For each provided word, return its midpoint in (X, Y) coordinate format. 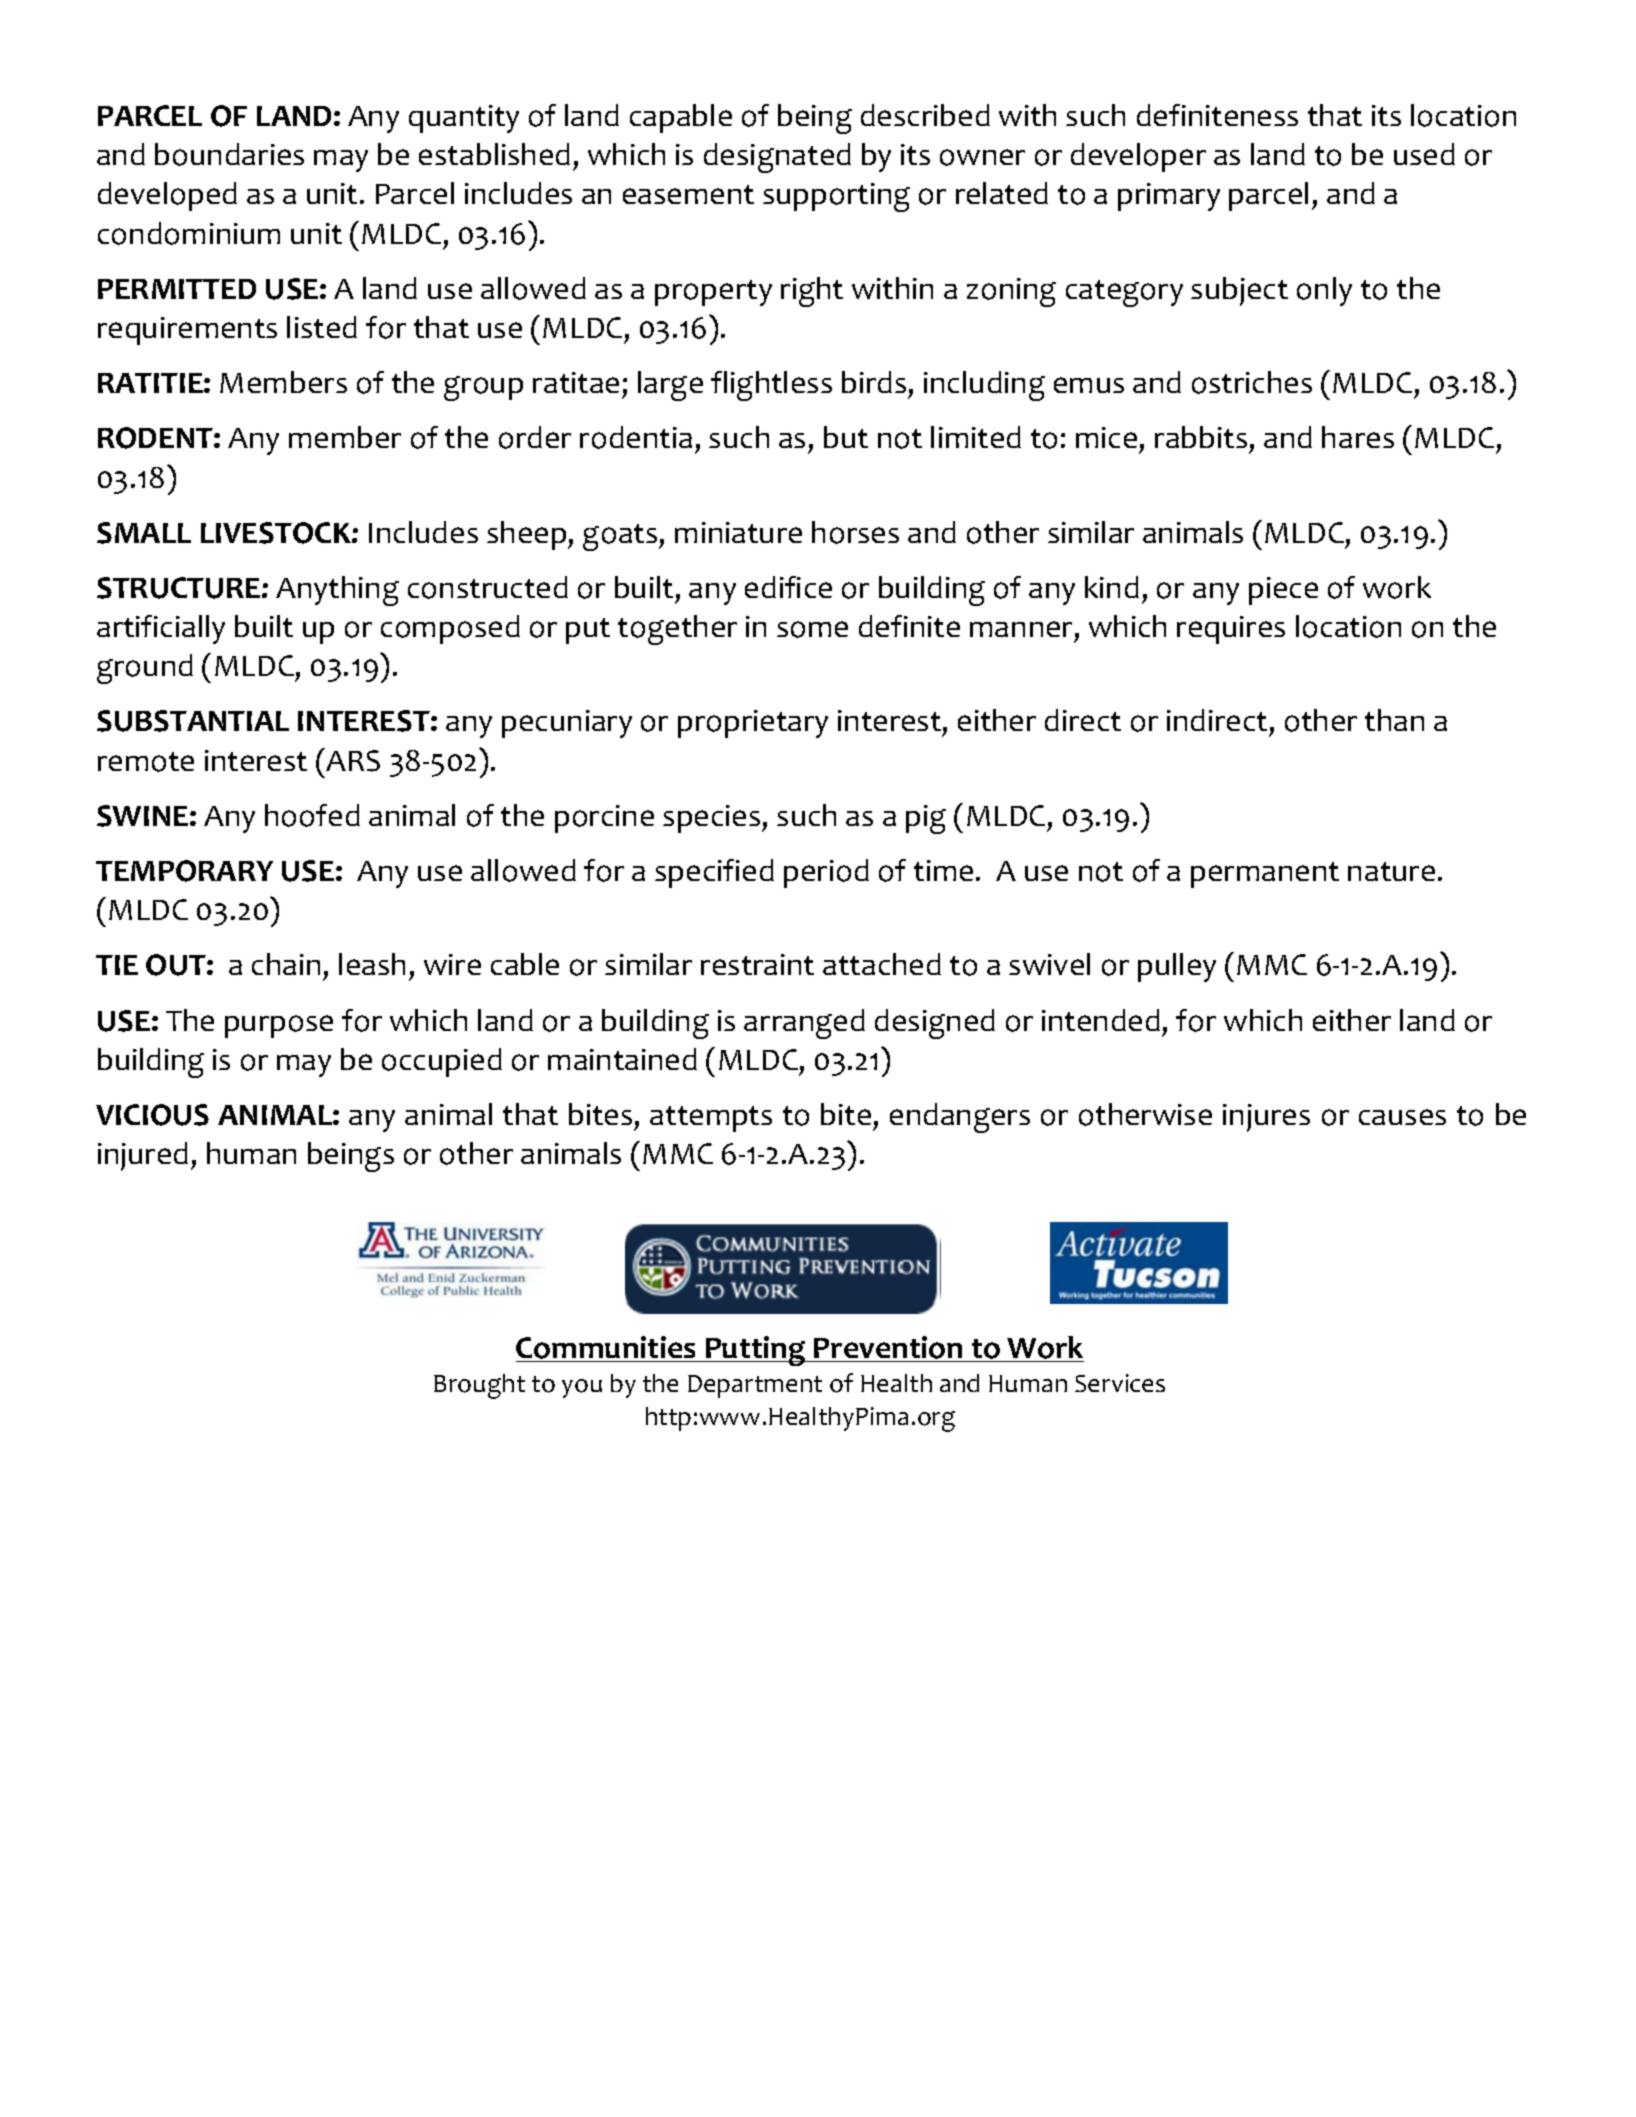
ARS (352, 760)
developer (1138, 157)
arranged (804, 1024)
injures (1266, 1118)
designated (777, 158)
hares (1358, 437)
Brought (479, 1386)
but (846, 437)
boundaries (229, 154)
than (1394, 720)
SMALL (144, 533)
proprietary (753, 724)
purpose (279, 1026)
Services (1120, 1383)
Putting (756, 1351)
